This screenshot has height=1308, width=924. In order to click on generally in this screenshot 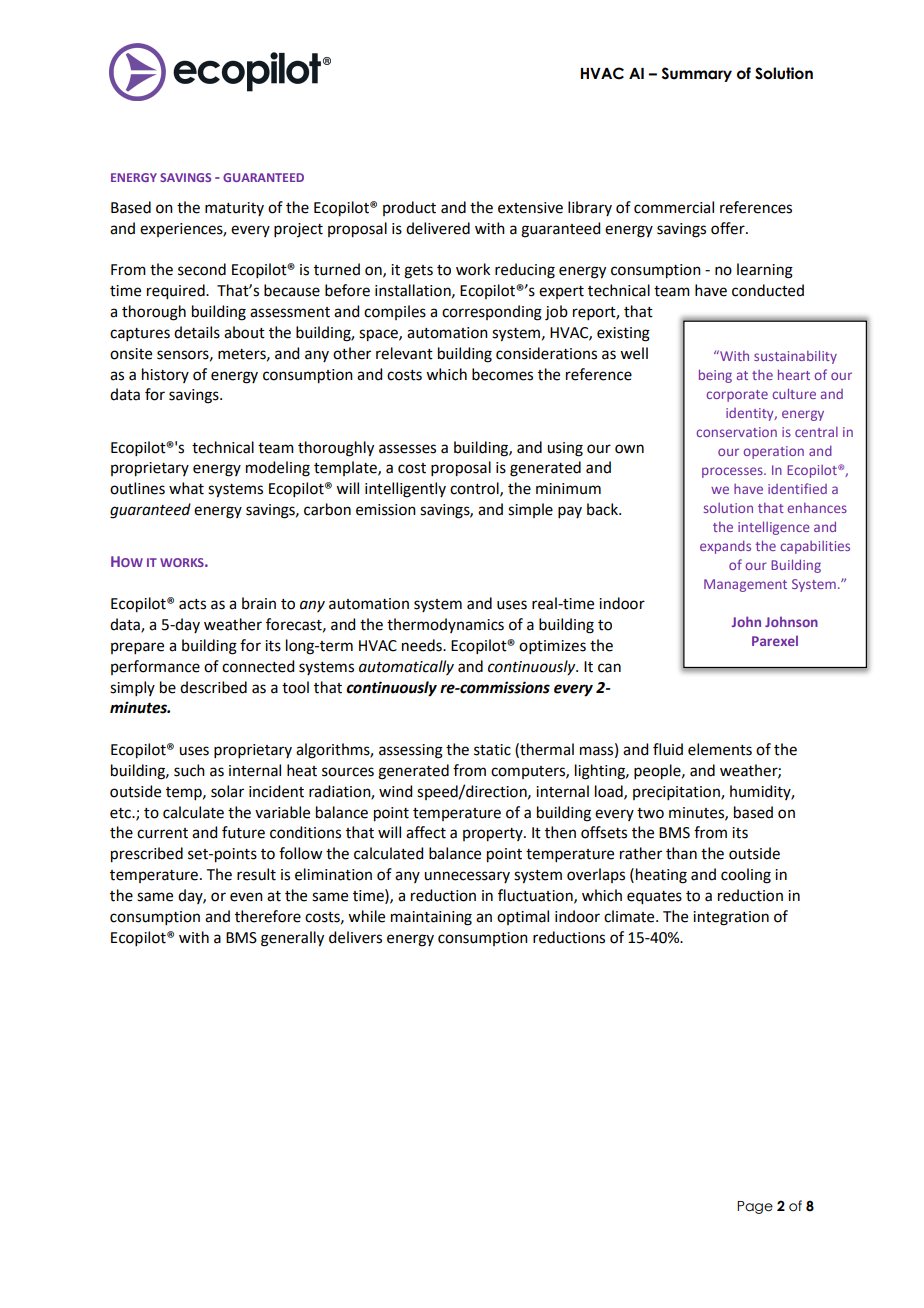, I will do `click(292, 939)`.
